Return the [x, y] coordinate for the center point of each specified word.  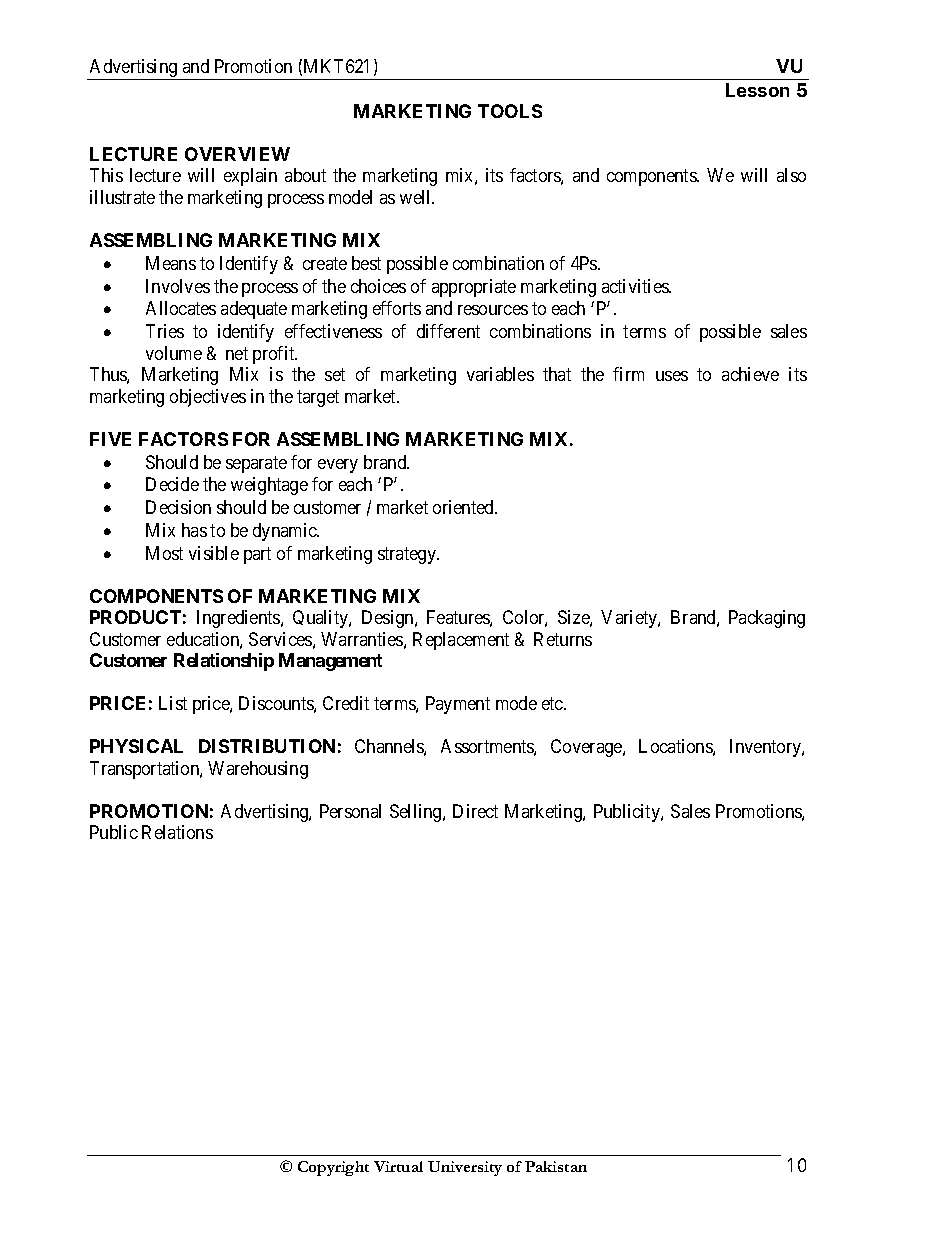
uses [672, 376]
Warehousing [258, 770]
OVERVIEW [237, 154]
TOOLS [510, 111]
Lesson [757, 90]
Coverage [587, 748]
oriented [464, 507]
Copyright [333, 1168]
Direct [475, 811]
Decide [172, 484]
